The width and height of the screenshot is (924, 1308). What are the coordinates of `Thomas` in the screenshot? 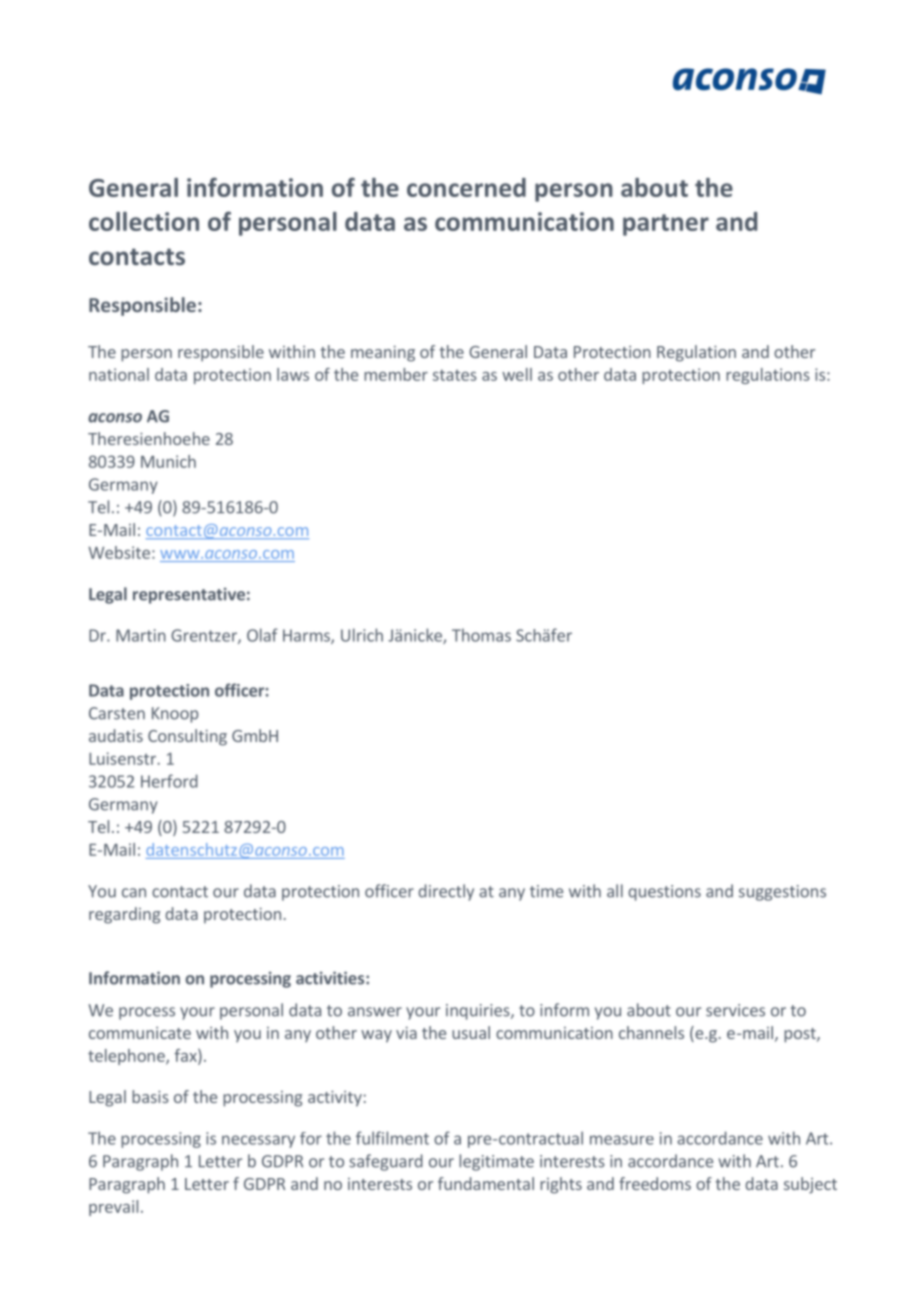 It's located at (481, 635).
